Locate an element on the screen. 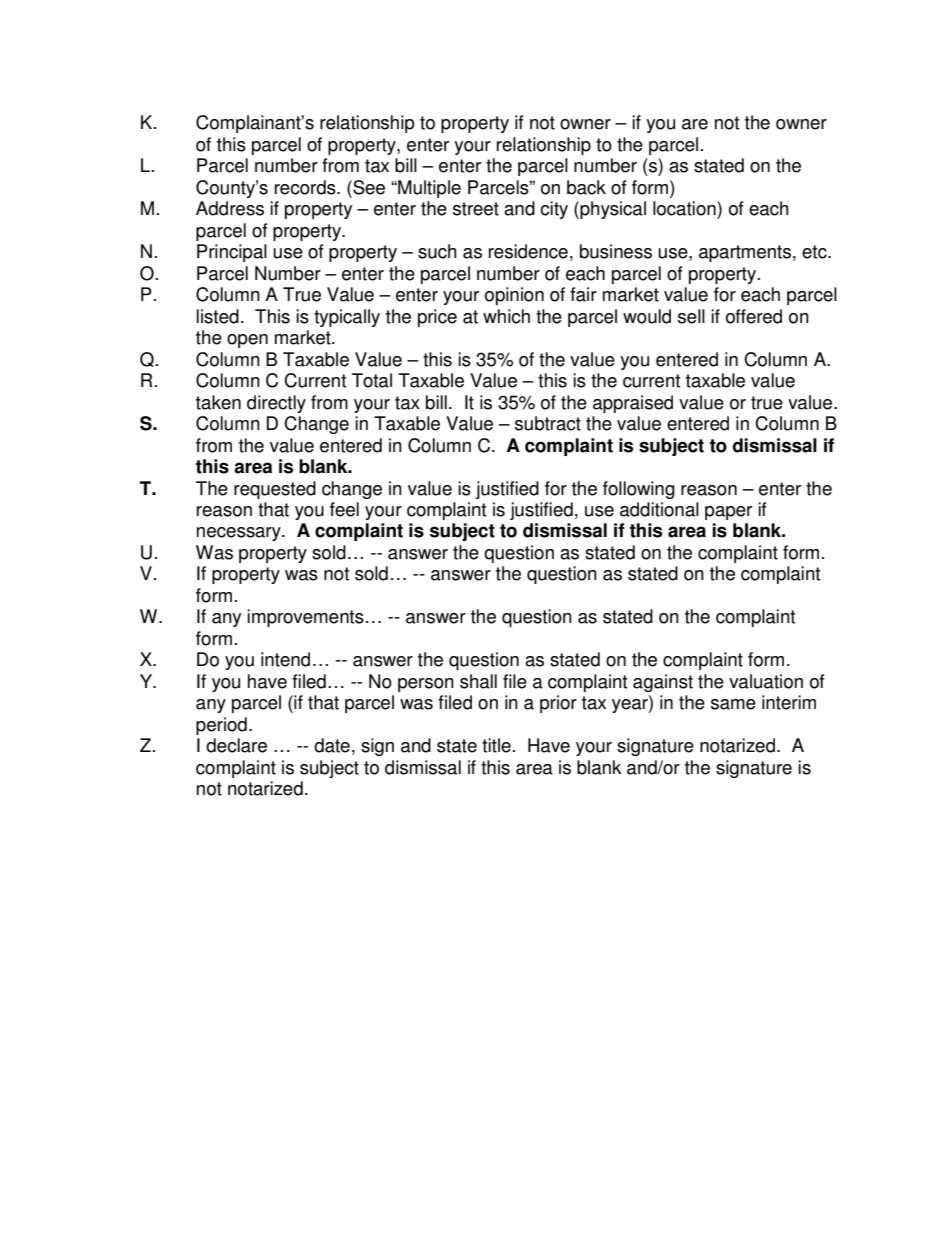  records is located at coordinates (306, 187).
